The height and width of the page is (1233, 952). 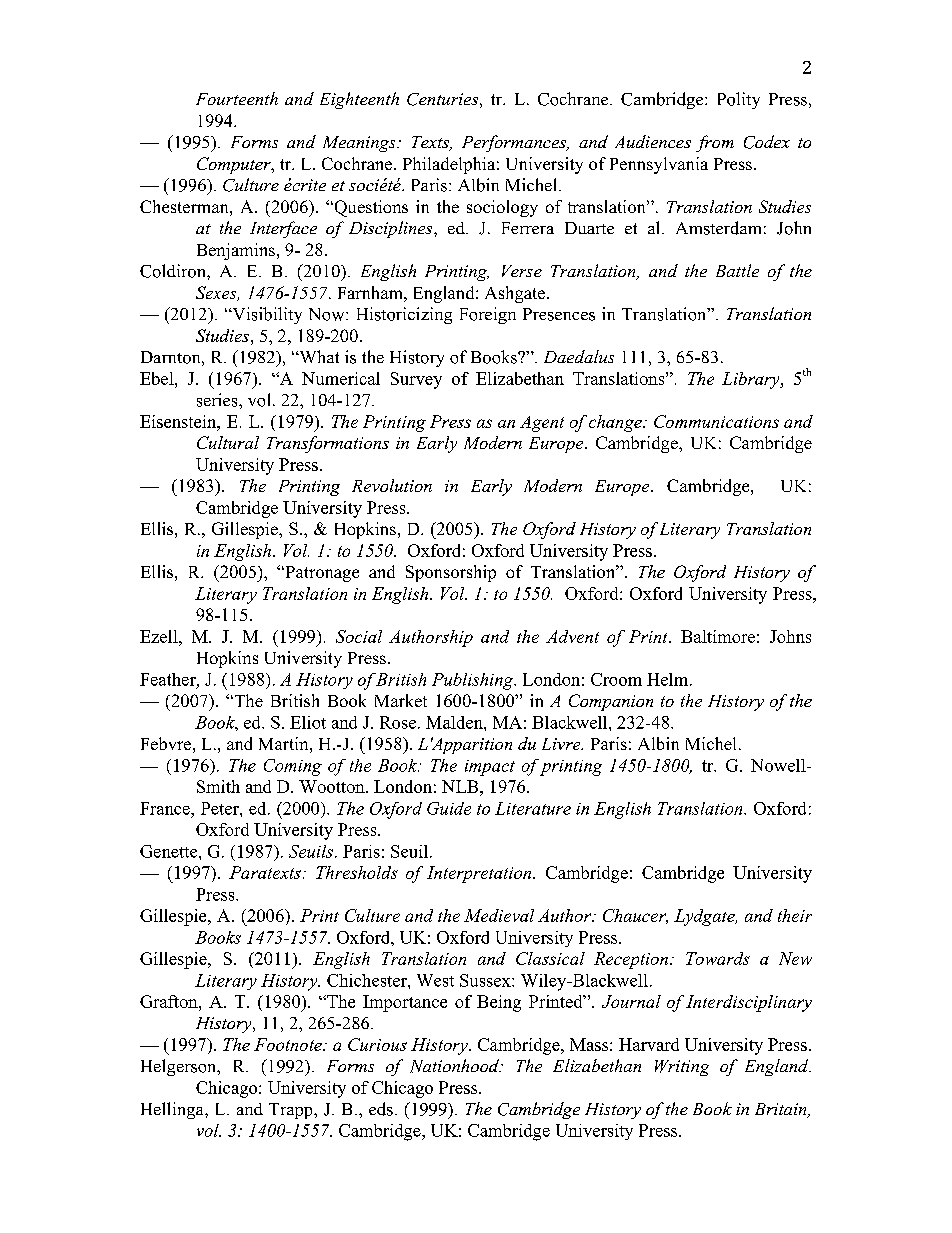 I want to click on Fourteenth, so click(x=237, y=98).
